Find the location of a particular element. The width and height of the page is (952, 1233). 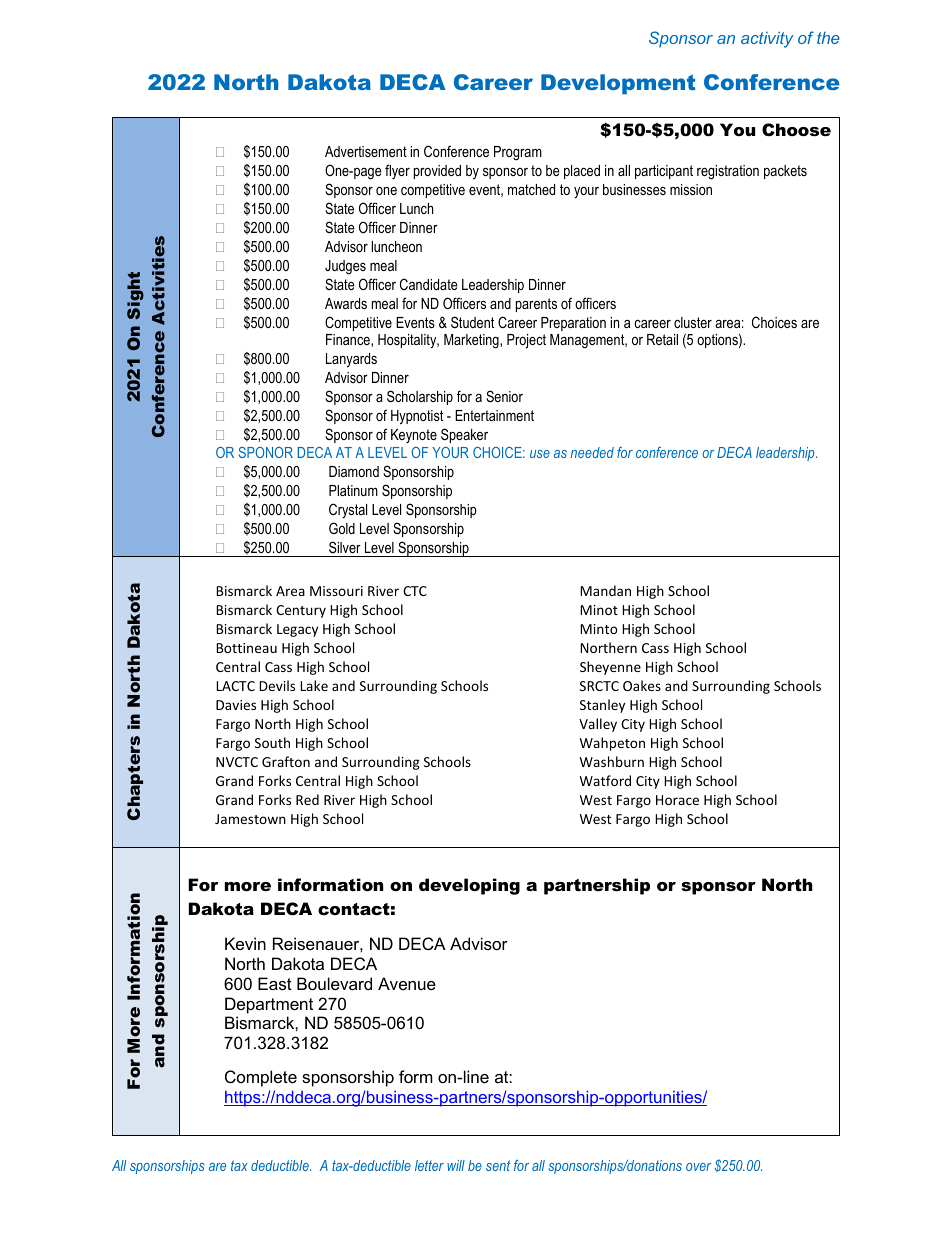

Lanyards is located at coordinates (351, 360).
